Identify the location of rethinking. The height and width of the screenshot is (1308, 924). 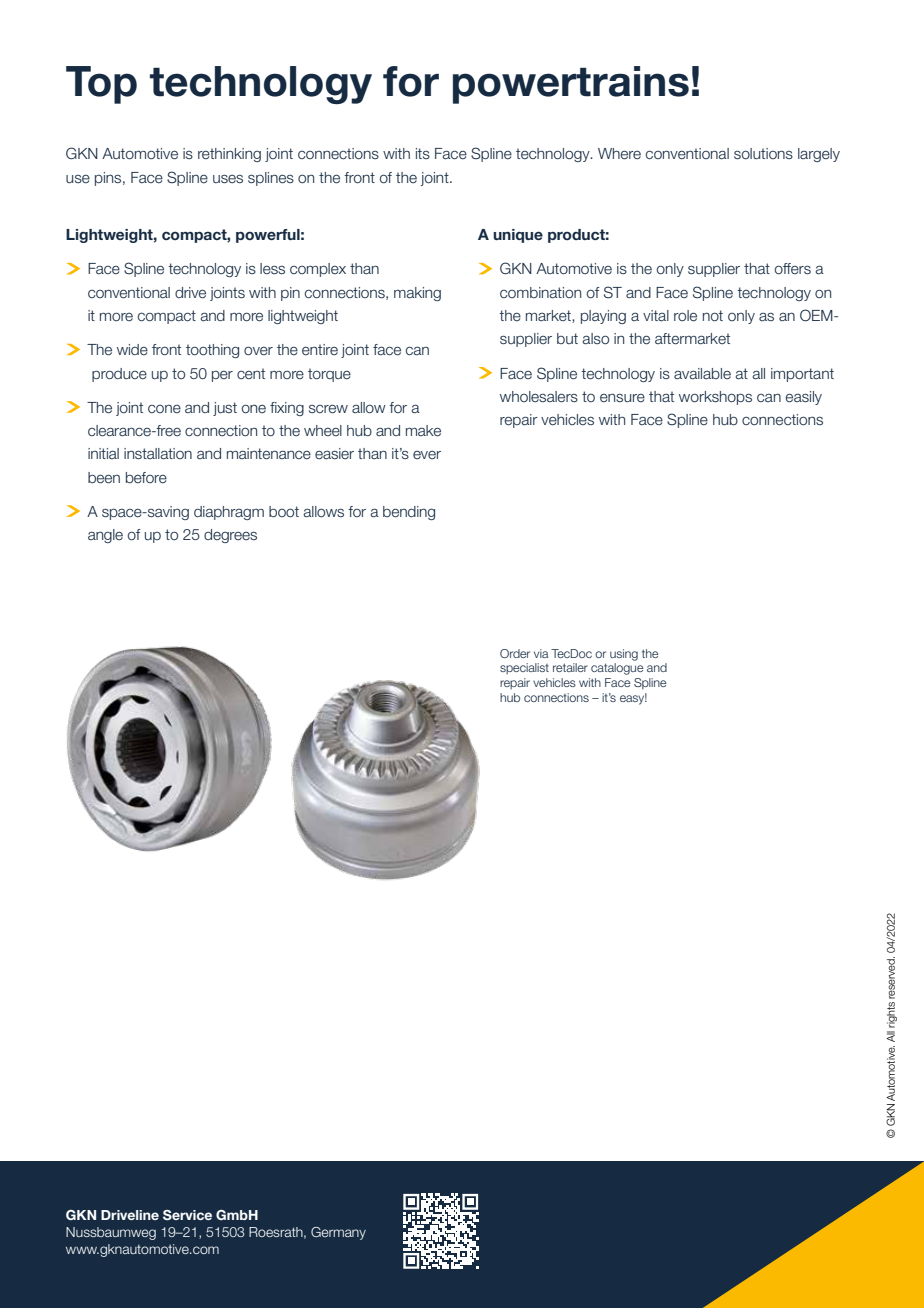
(229, 155).
